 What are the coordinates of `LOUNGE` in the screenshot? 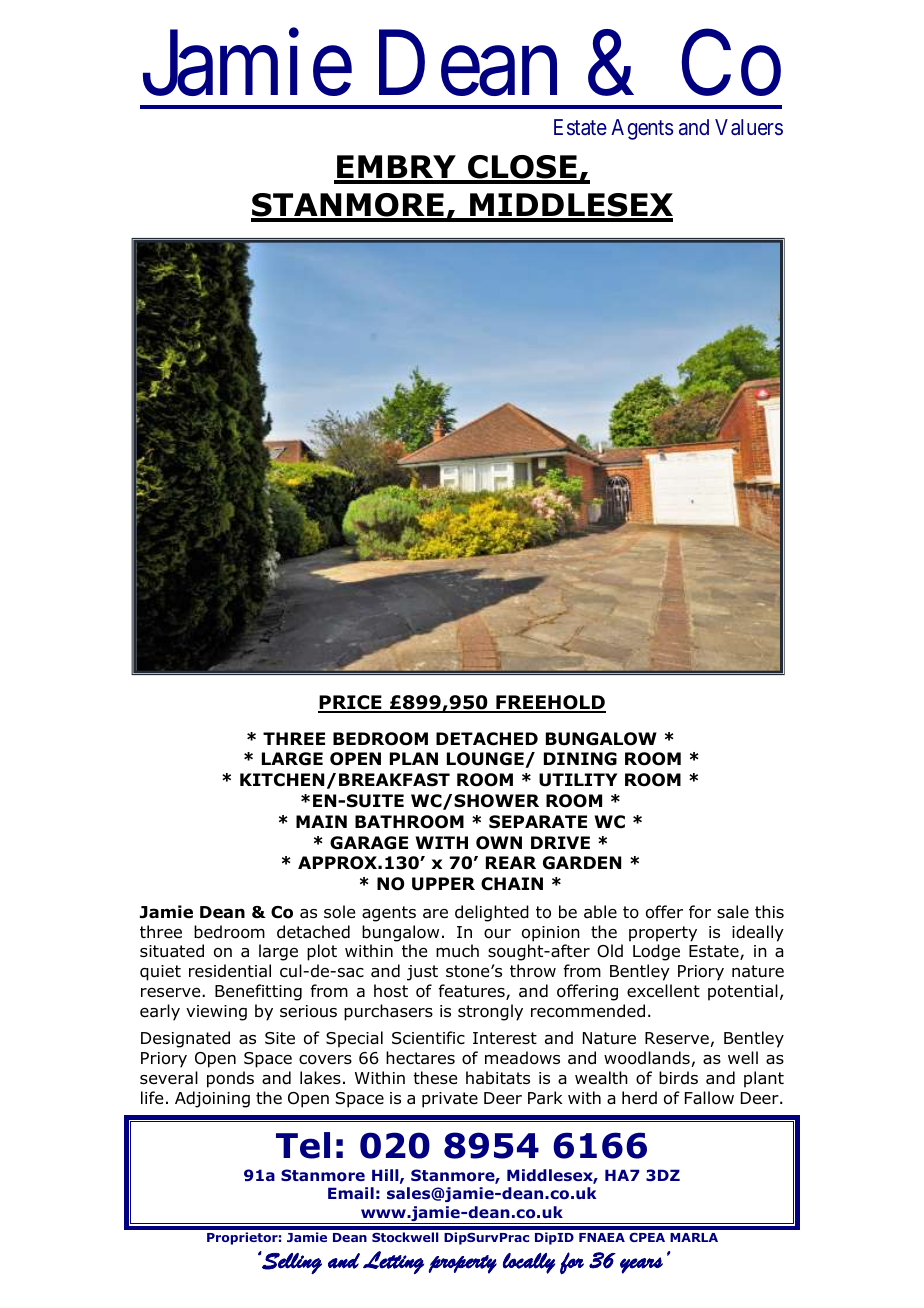 It's located at (486, 760).
